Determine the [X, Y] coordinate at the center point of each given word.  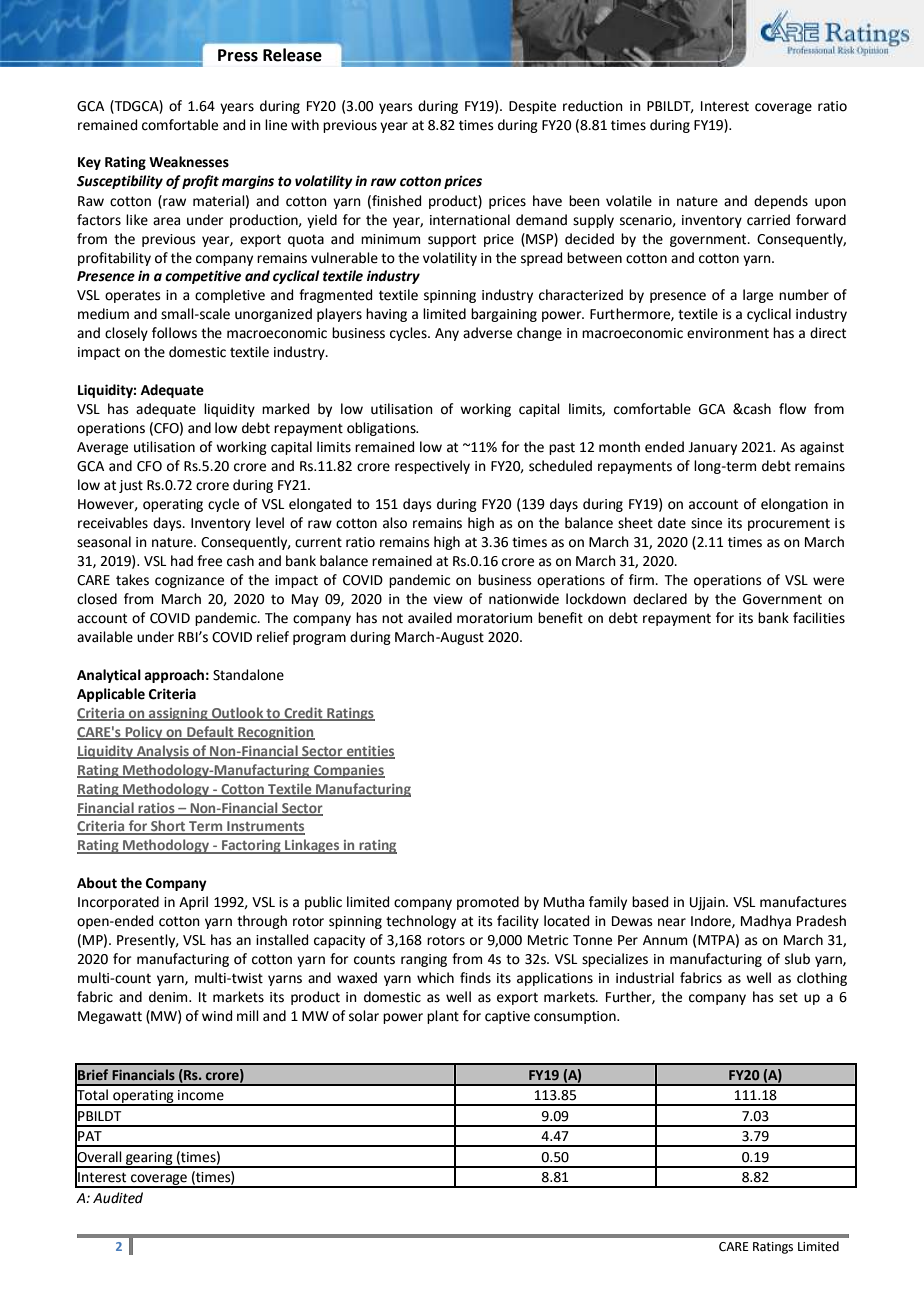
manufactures [803, 902]
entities [370, 752]
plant [443, 1017]
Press [238, 55]
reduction [593, 106]
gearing [149, 1159]
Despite [532, 107]
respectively [432, 467]
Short [168, 827]
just [131, 486]
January [712, 448]
